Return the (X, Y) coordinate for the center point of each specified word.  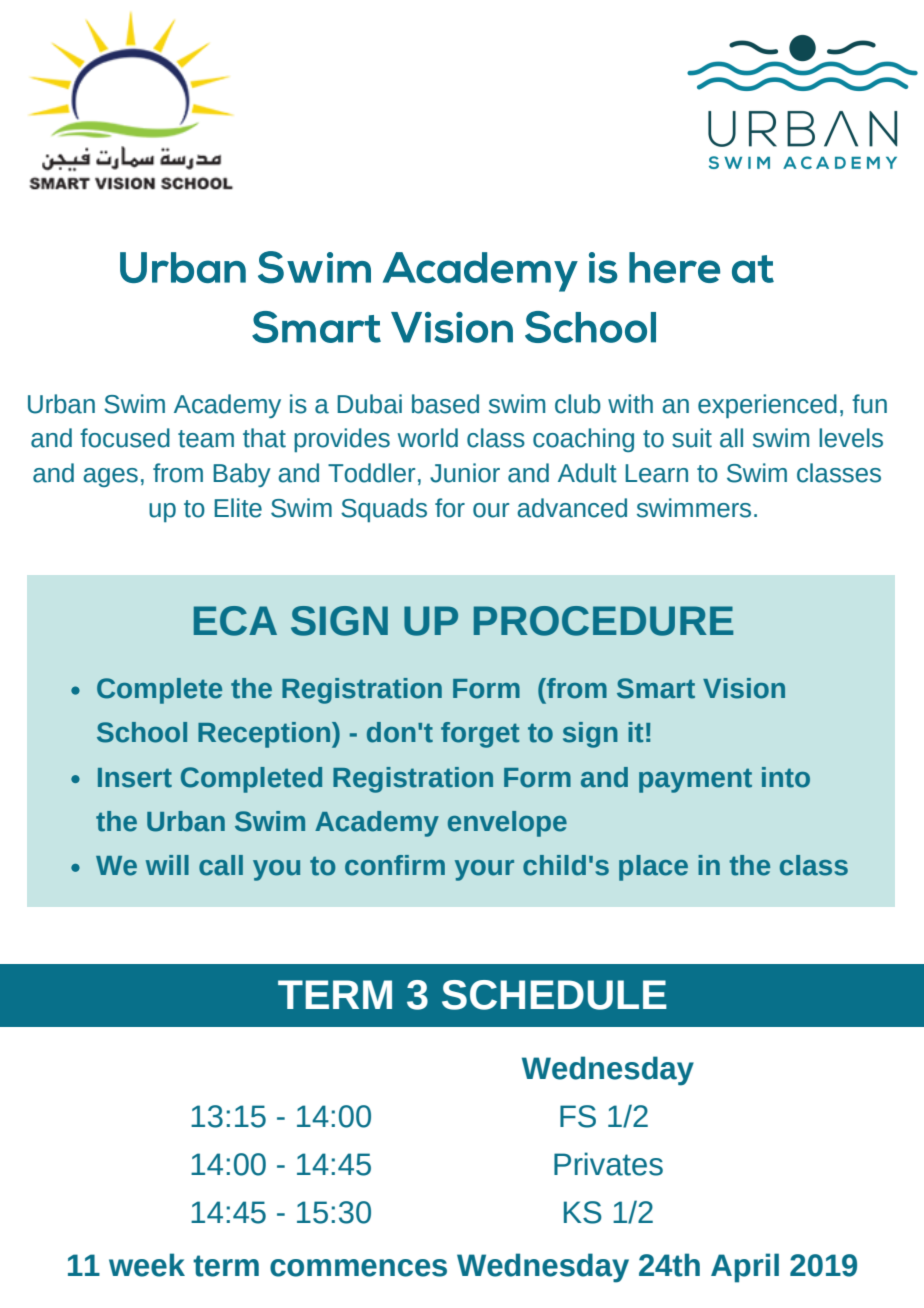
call (221, 865)
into (786, 777)
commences (358, 1268)
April (745, 1268)
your (484, 870)
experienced (767, 406)
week (147, 1265)
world (428, 438)
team (206, 439)
